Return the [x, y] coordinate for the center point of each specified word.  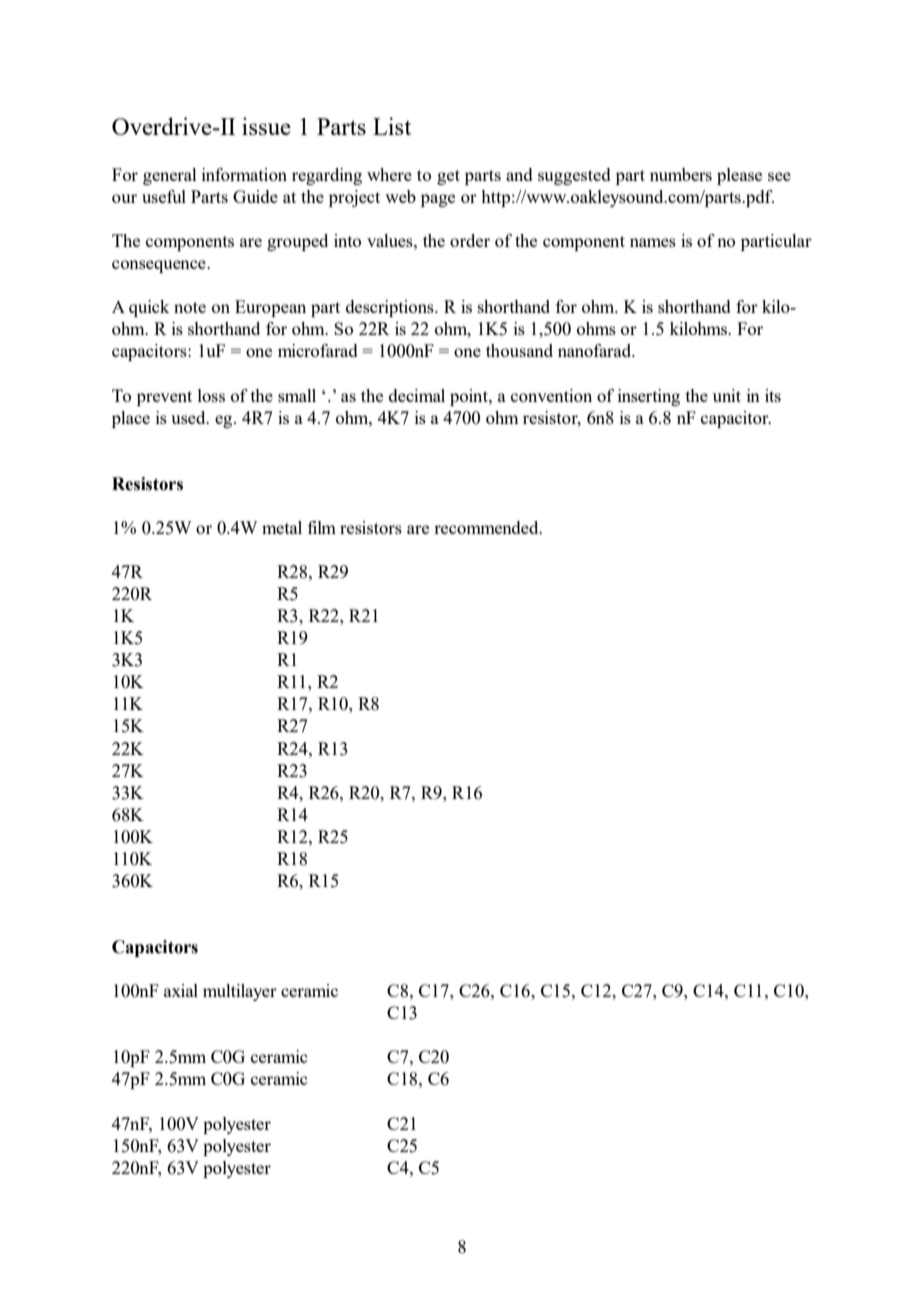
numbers [681, 174]
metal [282, 527]
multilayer [240, 992]
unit [727, 395]
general [170, 176]
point [470, 397]
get [448, 177]
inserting [649, 397]
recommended [487, 527]
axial [181, 990]
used [189, 417]
